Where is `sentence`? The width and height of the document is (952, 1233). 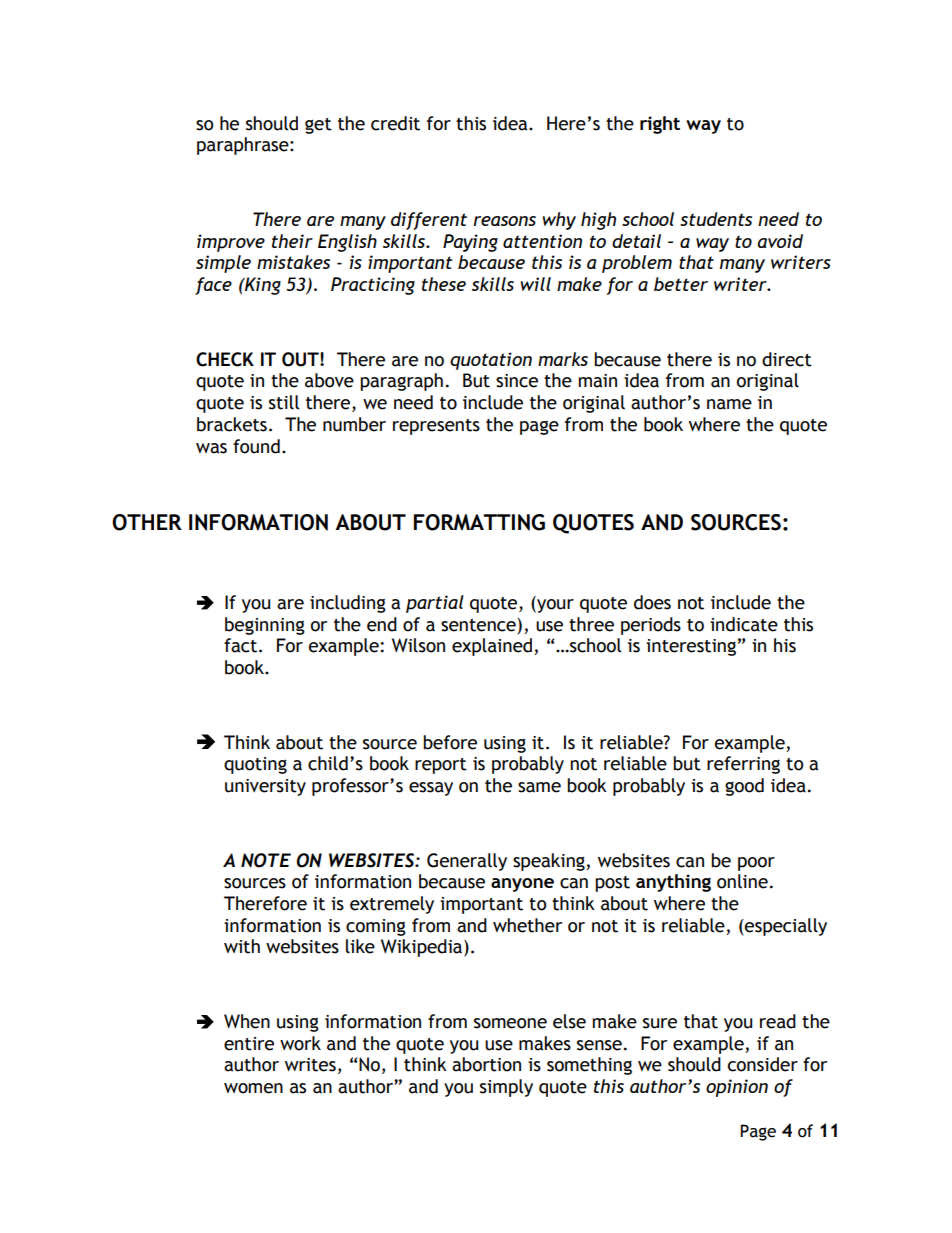 sentence is located at coordinates (478, 625).
